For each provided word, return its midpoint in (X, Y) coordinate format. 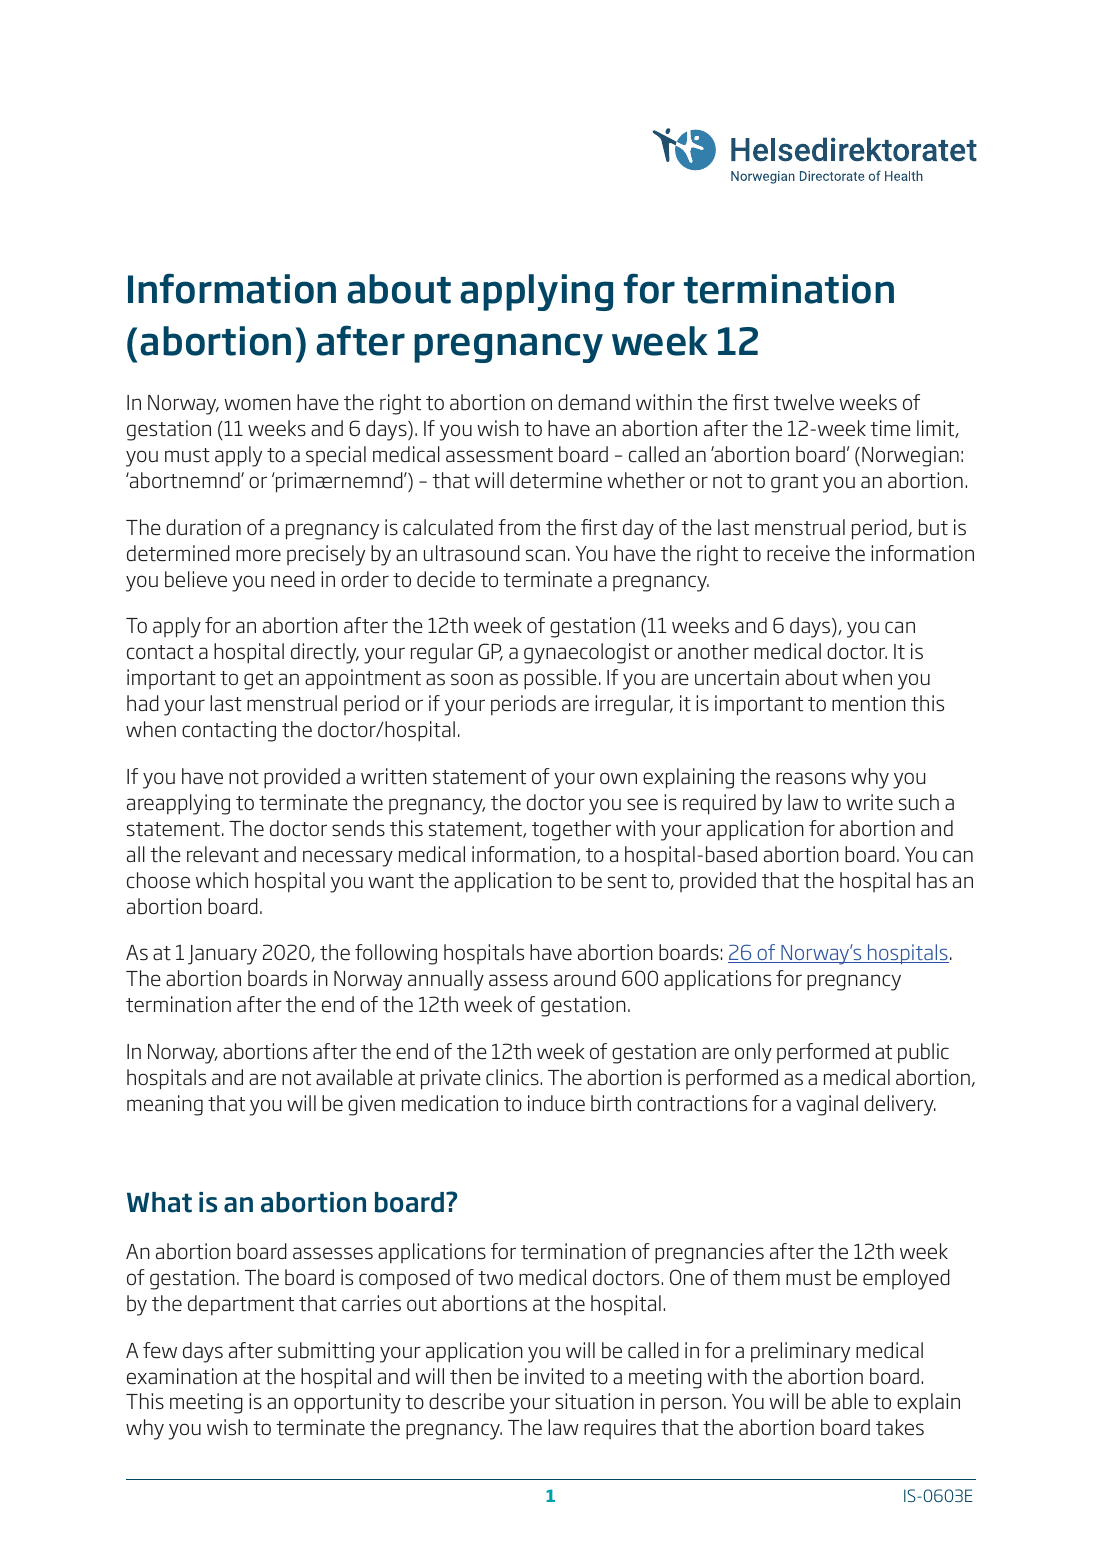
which (222, 880)
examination (182, 1376)
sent (627, 881)
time (890, 428)
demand (594, 402)
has (932, 880)
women (257, 404)
